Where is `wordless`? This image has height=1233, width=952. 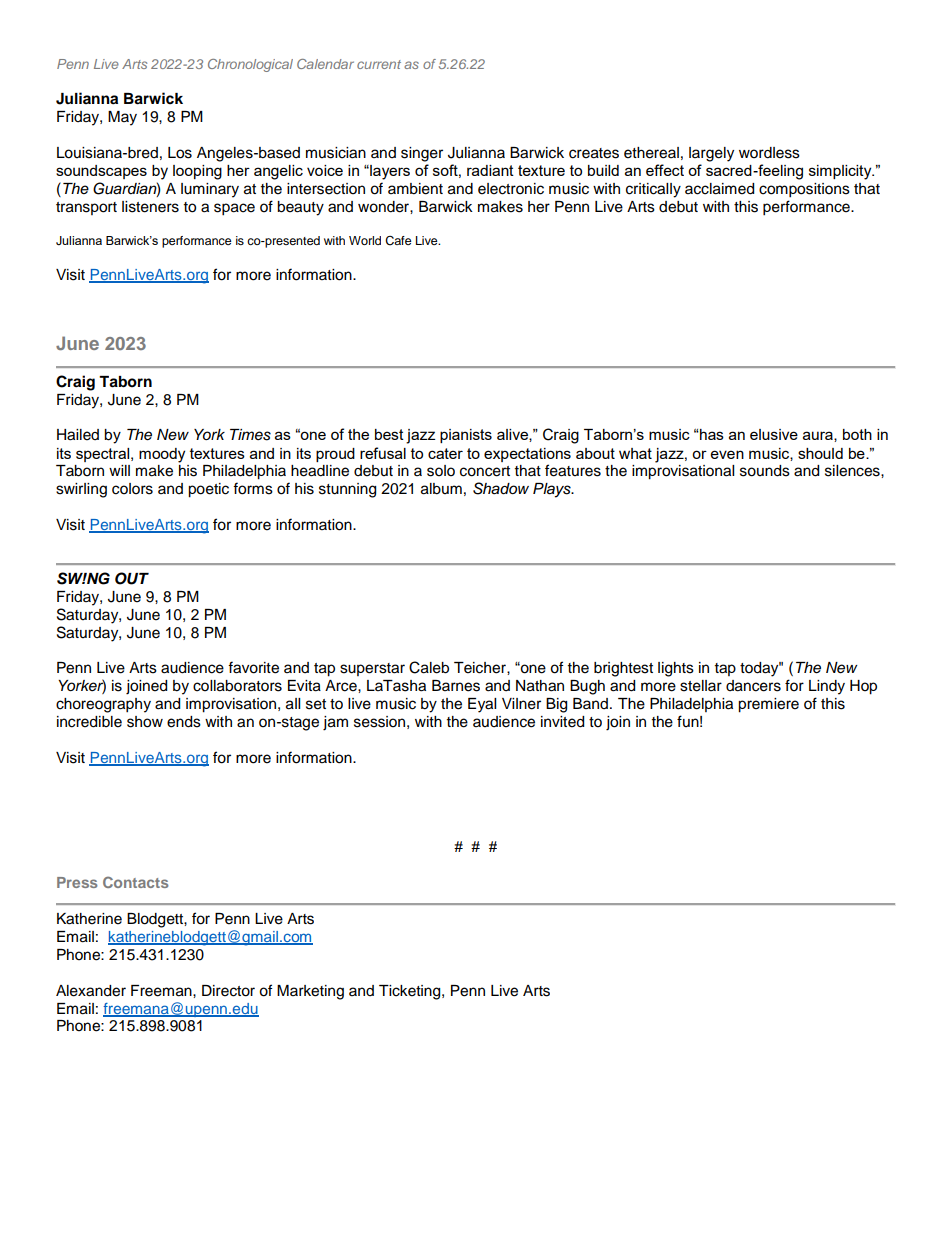 wordless is located at coordinates (769, 153).
